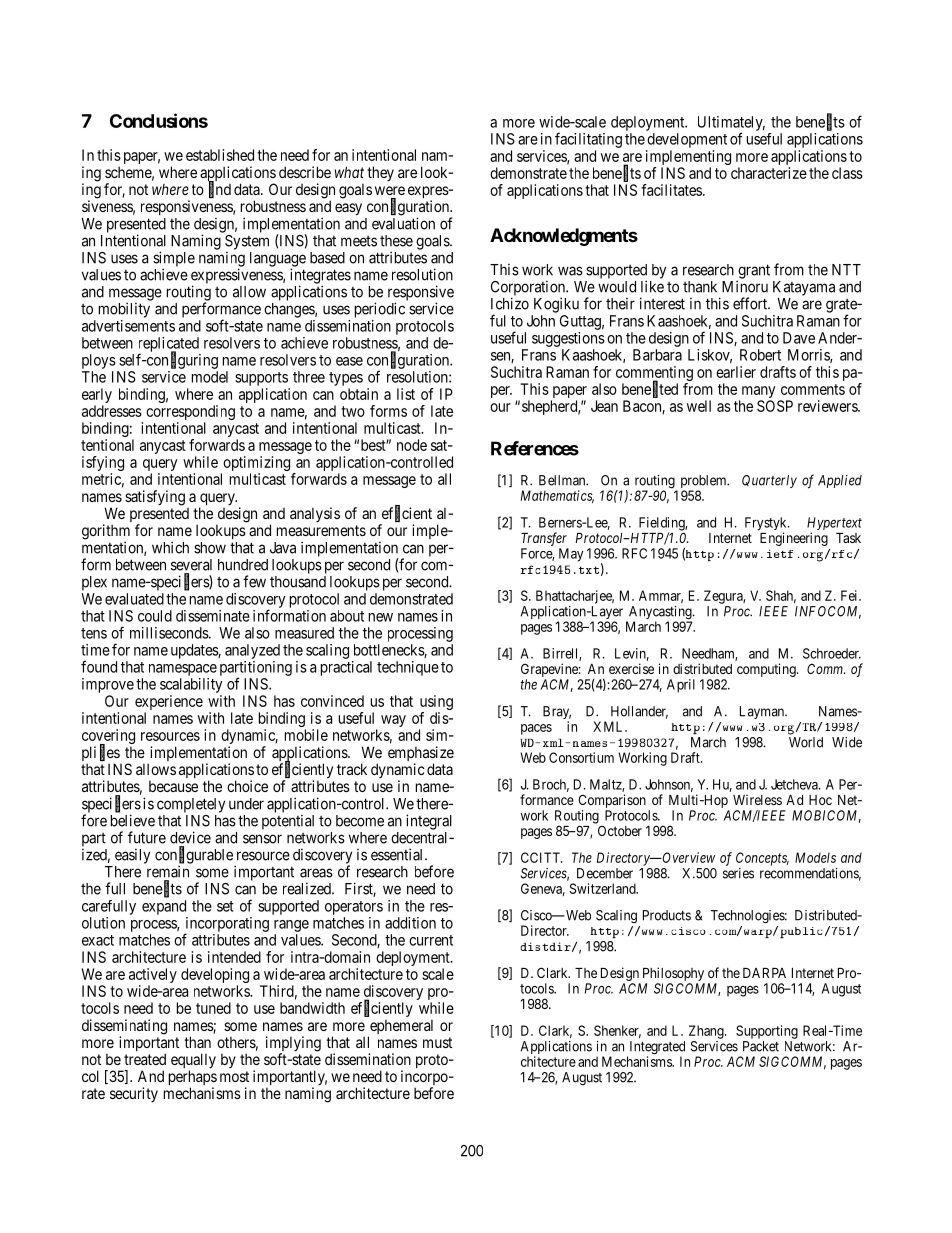 This document has width=952, height=1233. I want to click on established, so click(220, 155).
